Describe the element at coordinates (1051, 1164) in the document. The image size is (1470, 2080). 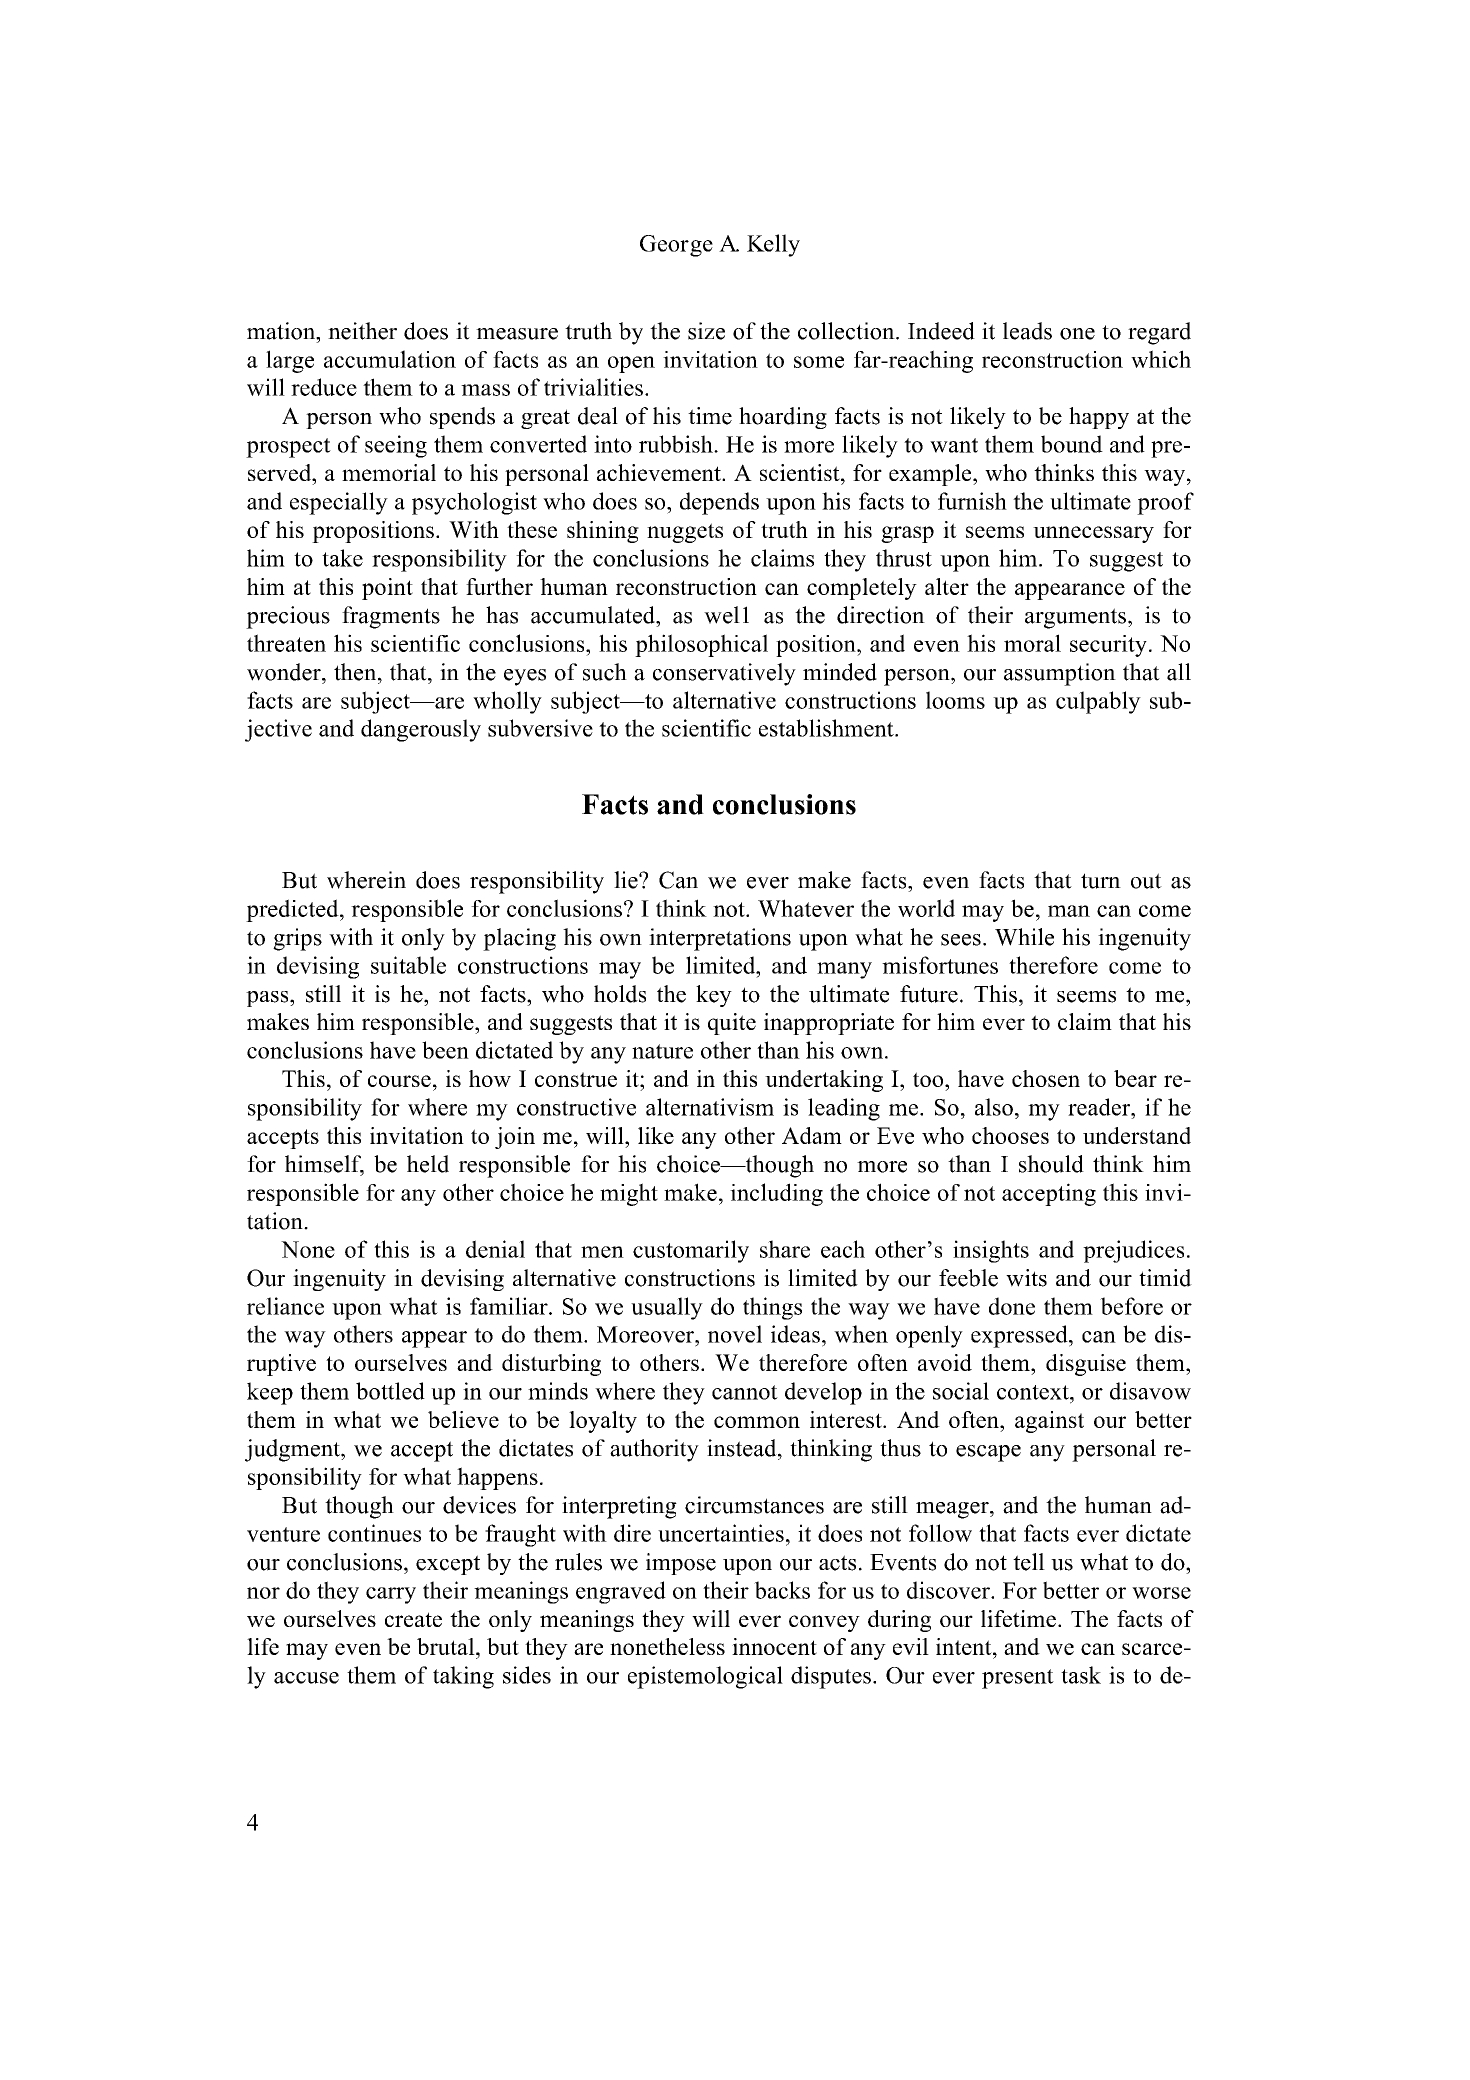
I see `should` at that location.
